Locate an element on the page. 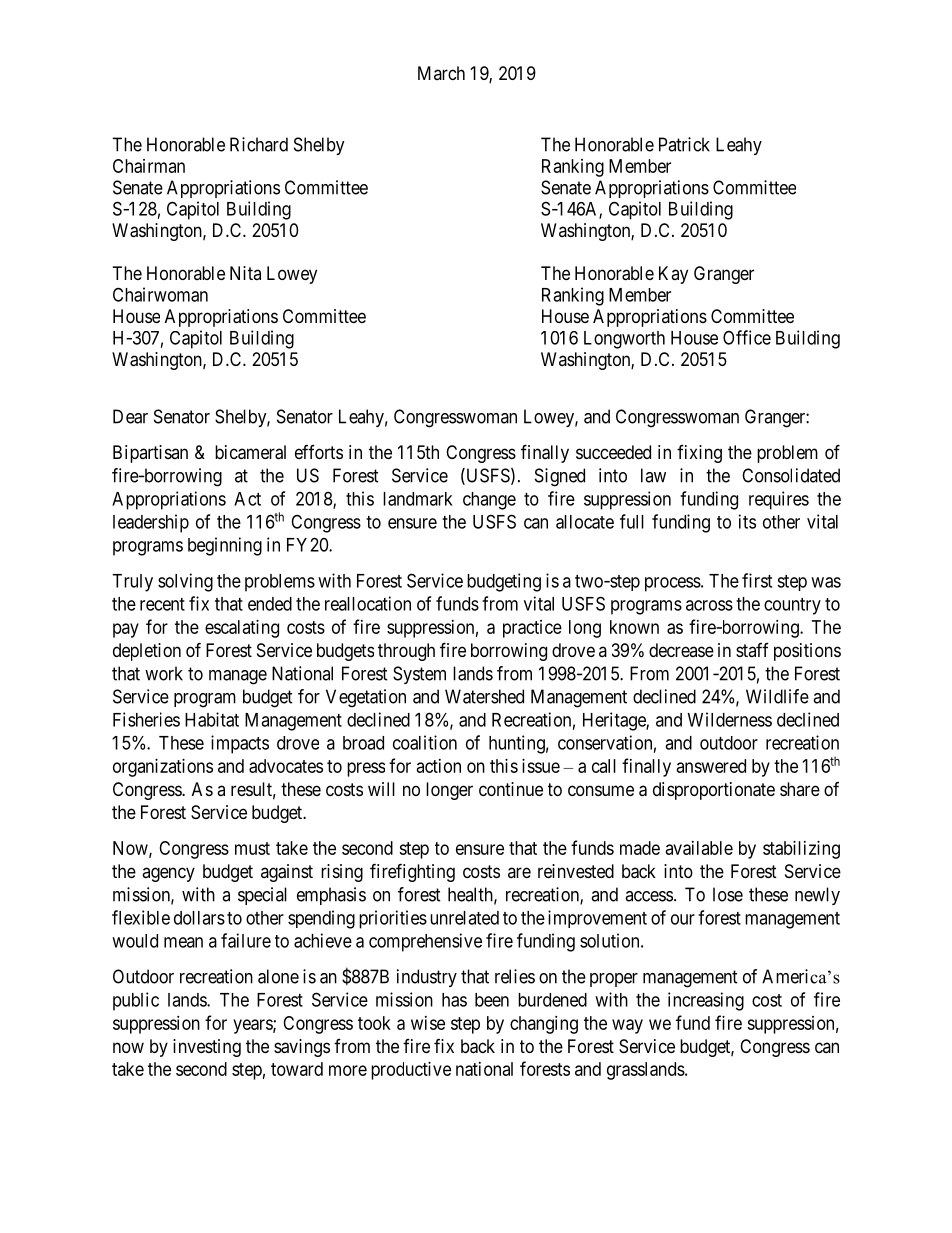  solving is located at coordinates (185, 582).
